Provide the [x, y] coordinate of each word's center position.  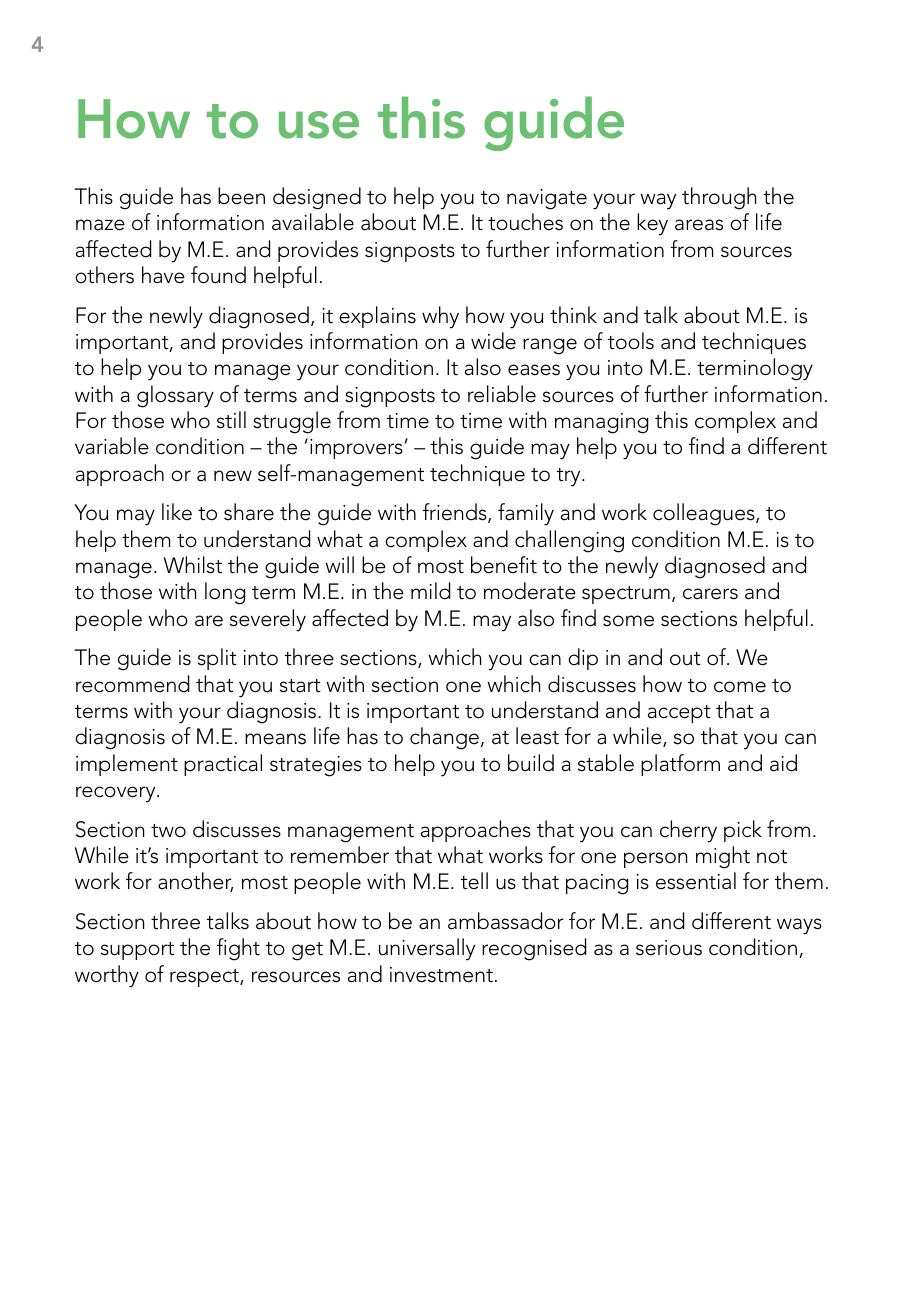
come [740, 687]
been [241, 196]
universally [427, 949]
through [719, 198]
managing [601, 423]
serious [669, 948]
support [137, 951]
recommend [132, 684]
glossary [175, 396]
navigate [547, 199]
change [444, 738]
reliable [502, 394]
